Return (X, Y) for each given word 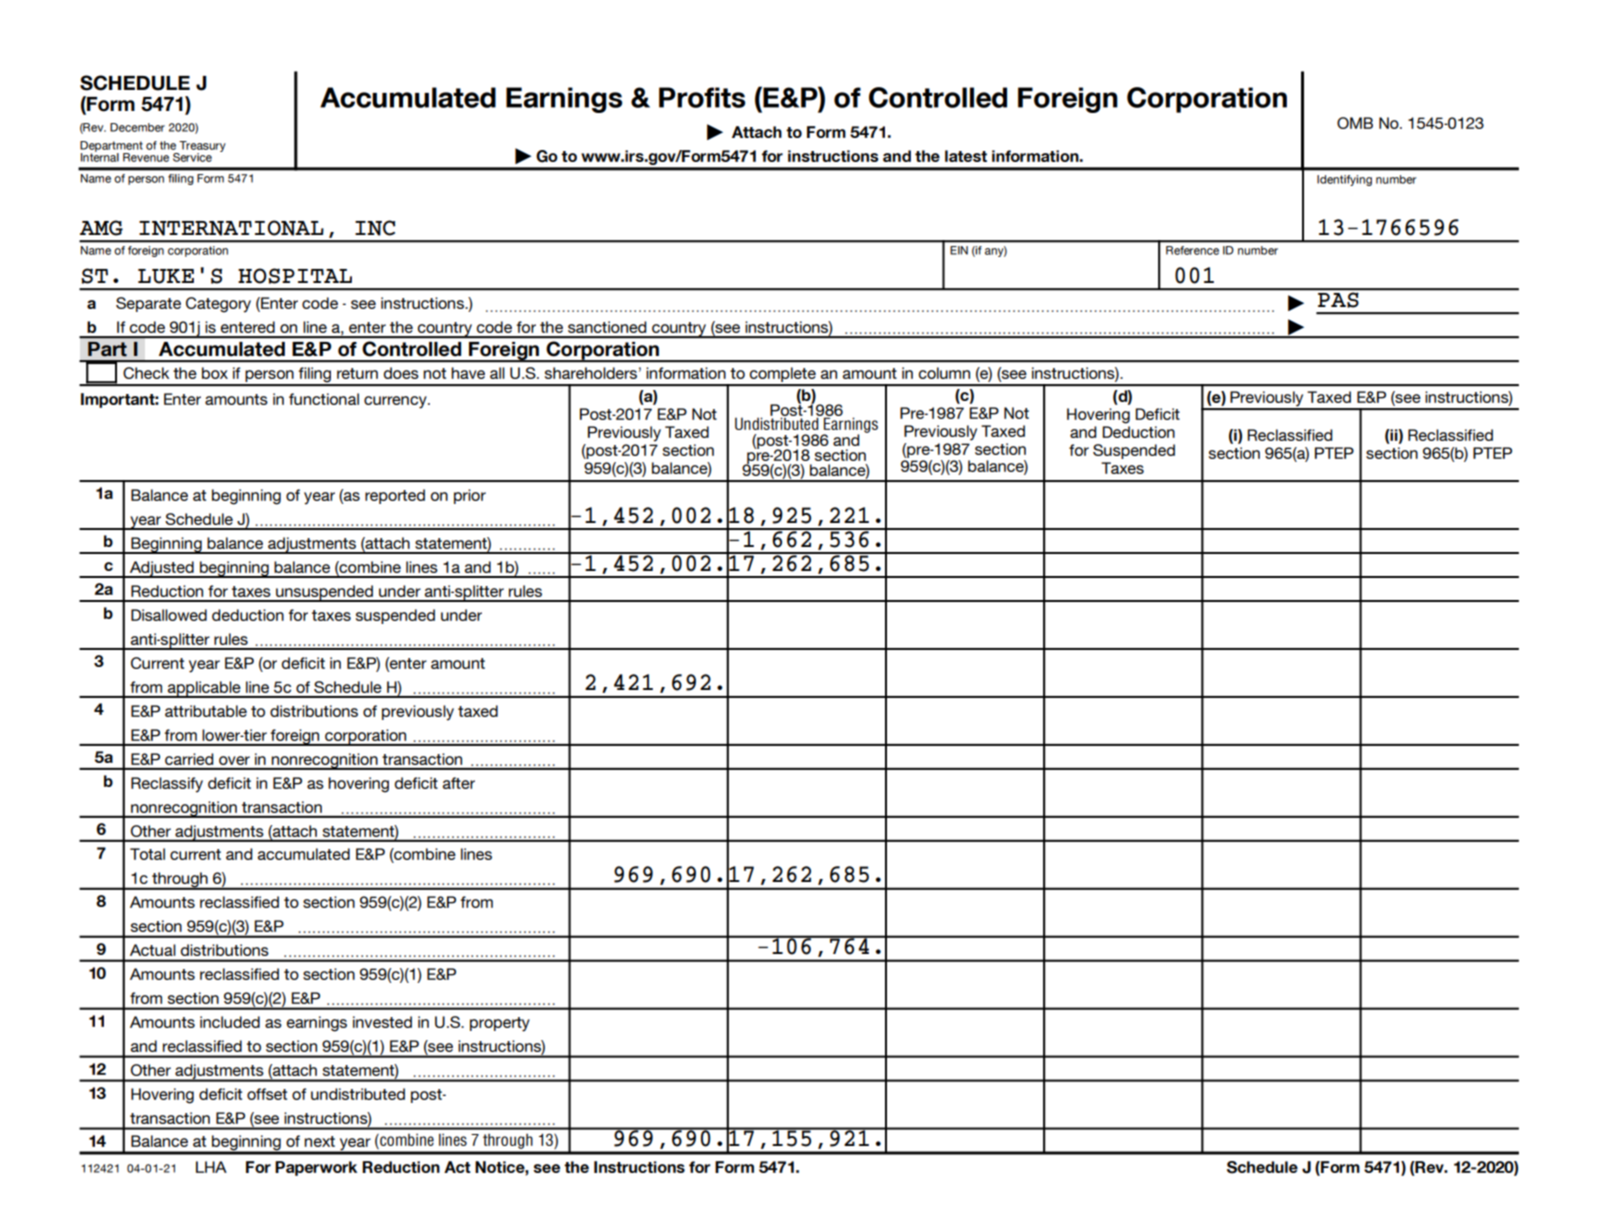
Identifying (1344, 180)
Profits (702, 97)
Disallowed (169, 615)
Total (147, 854)
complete (783, 376)
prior (470, 496)
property (500, 1024)
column (944, 373)
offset (267, 1094)
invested (382, 1022)
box (215, 373)
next (319, 1141)
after (459, 783)
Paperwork (316, 1168)
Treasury (202, 148)
